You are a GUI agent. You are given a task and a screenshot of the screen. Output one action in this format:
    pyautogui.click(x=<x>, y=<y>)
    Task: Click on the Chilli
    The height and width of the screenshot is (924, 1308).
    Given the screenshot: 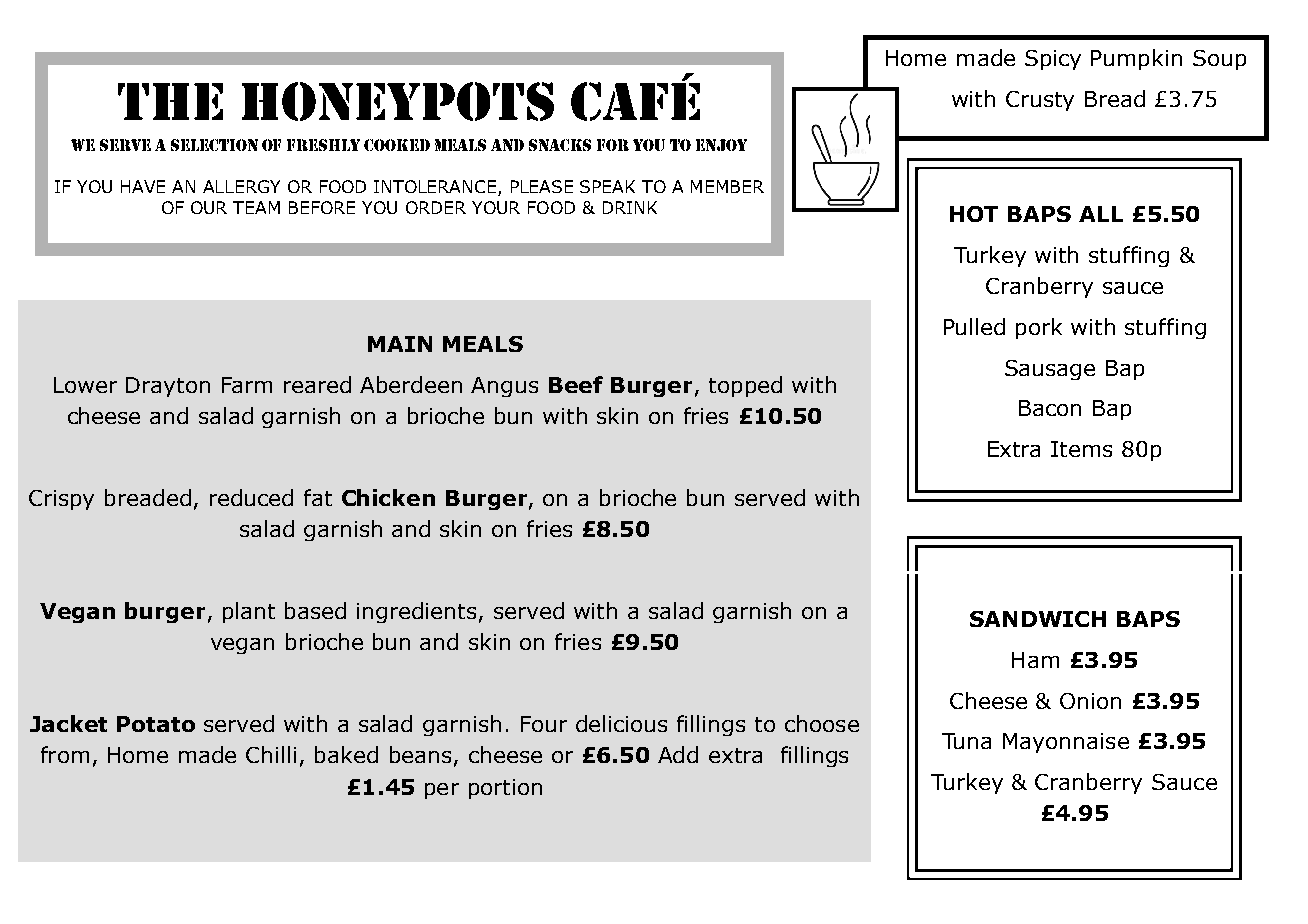 What is the action you would take?
    pyautogui.click(x=271, y=754)
